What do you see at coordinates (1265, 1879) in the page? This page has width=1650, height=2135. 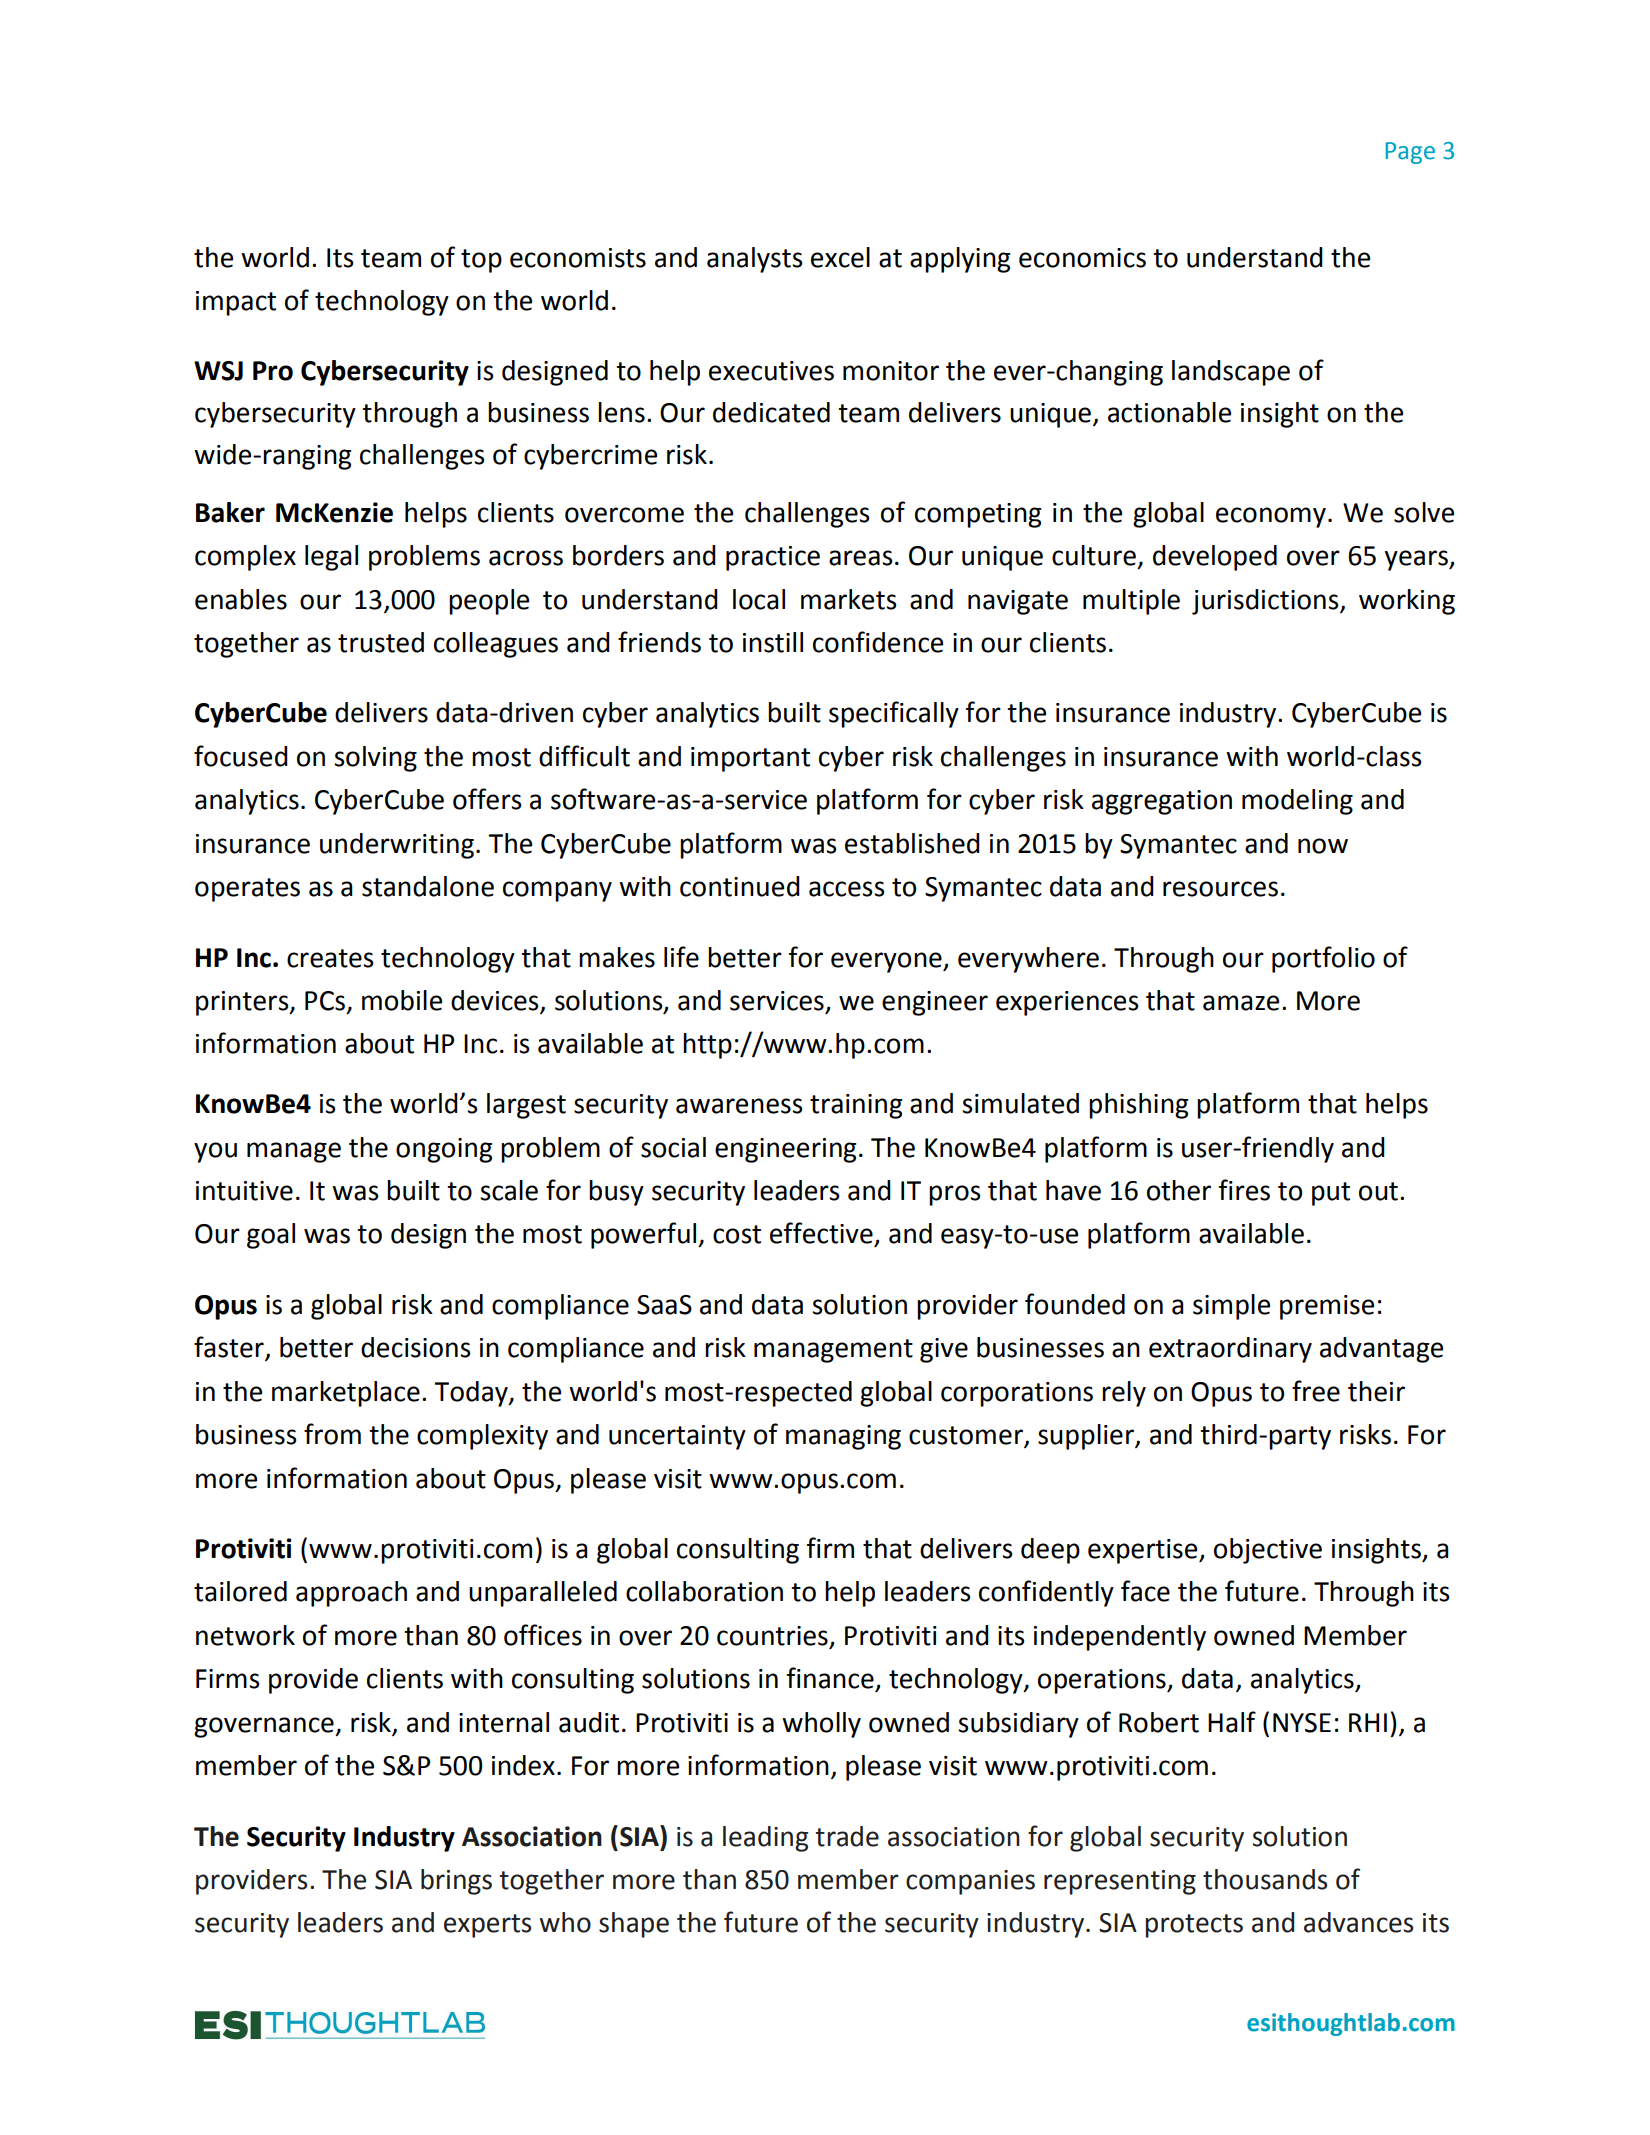 I see `thousands` at bounding box center [1265, 1879].
